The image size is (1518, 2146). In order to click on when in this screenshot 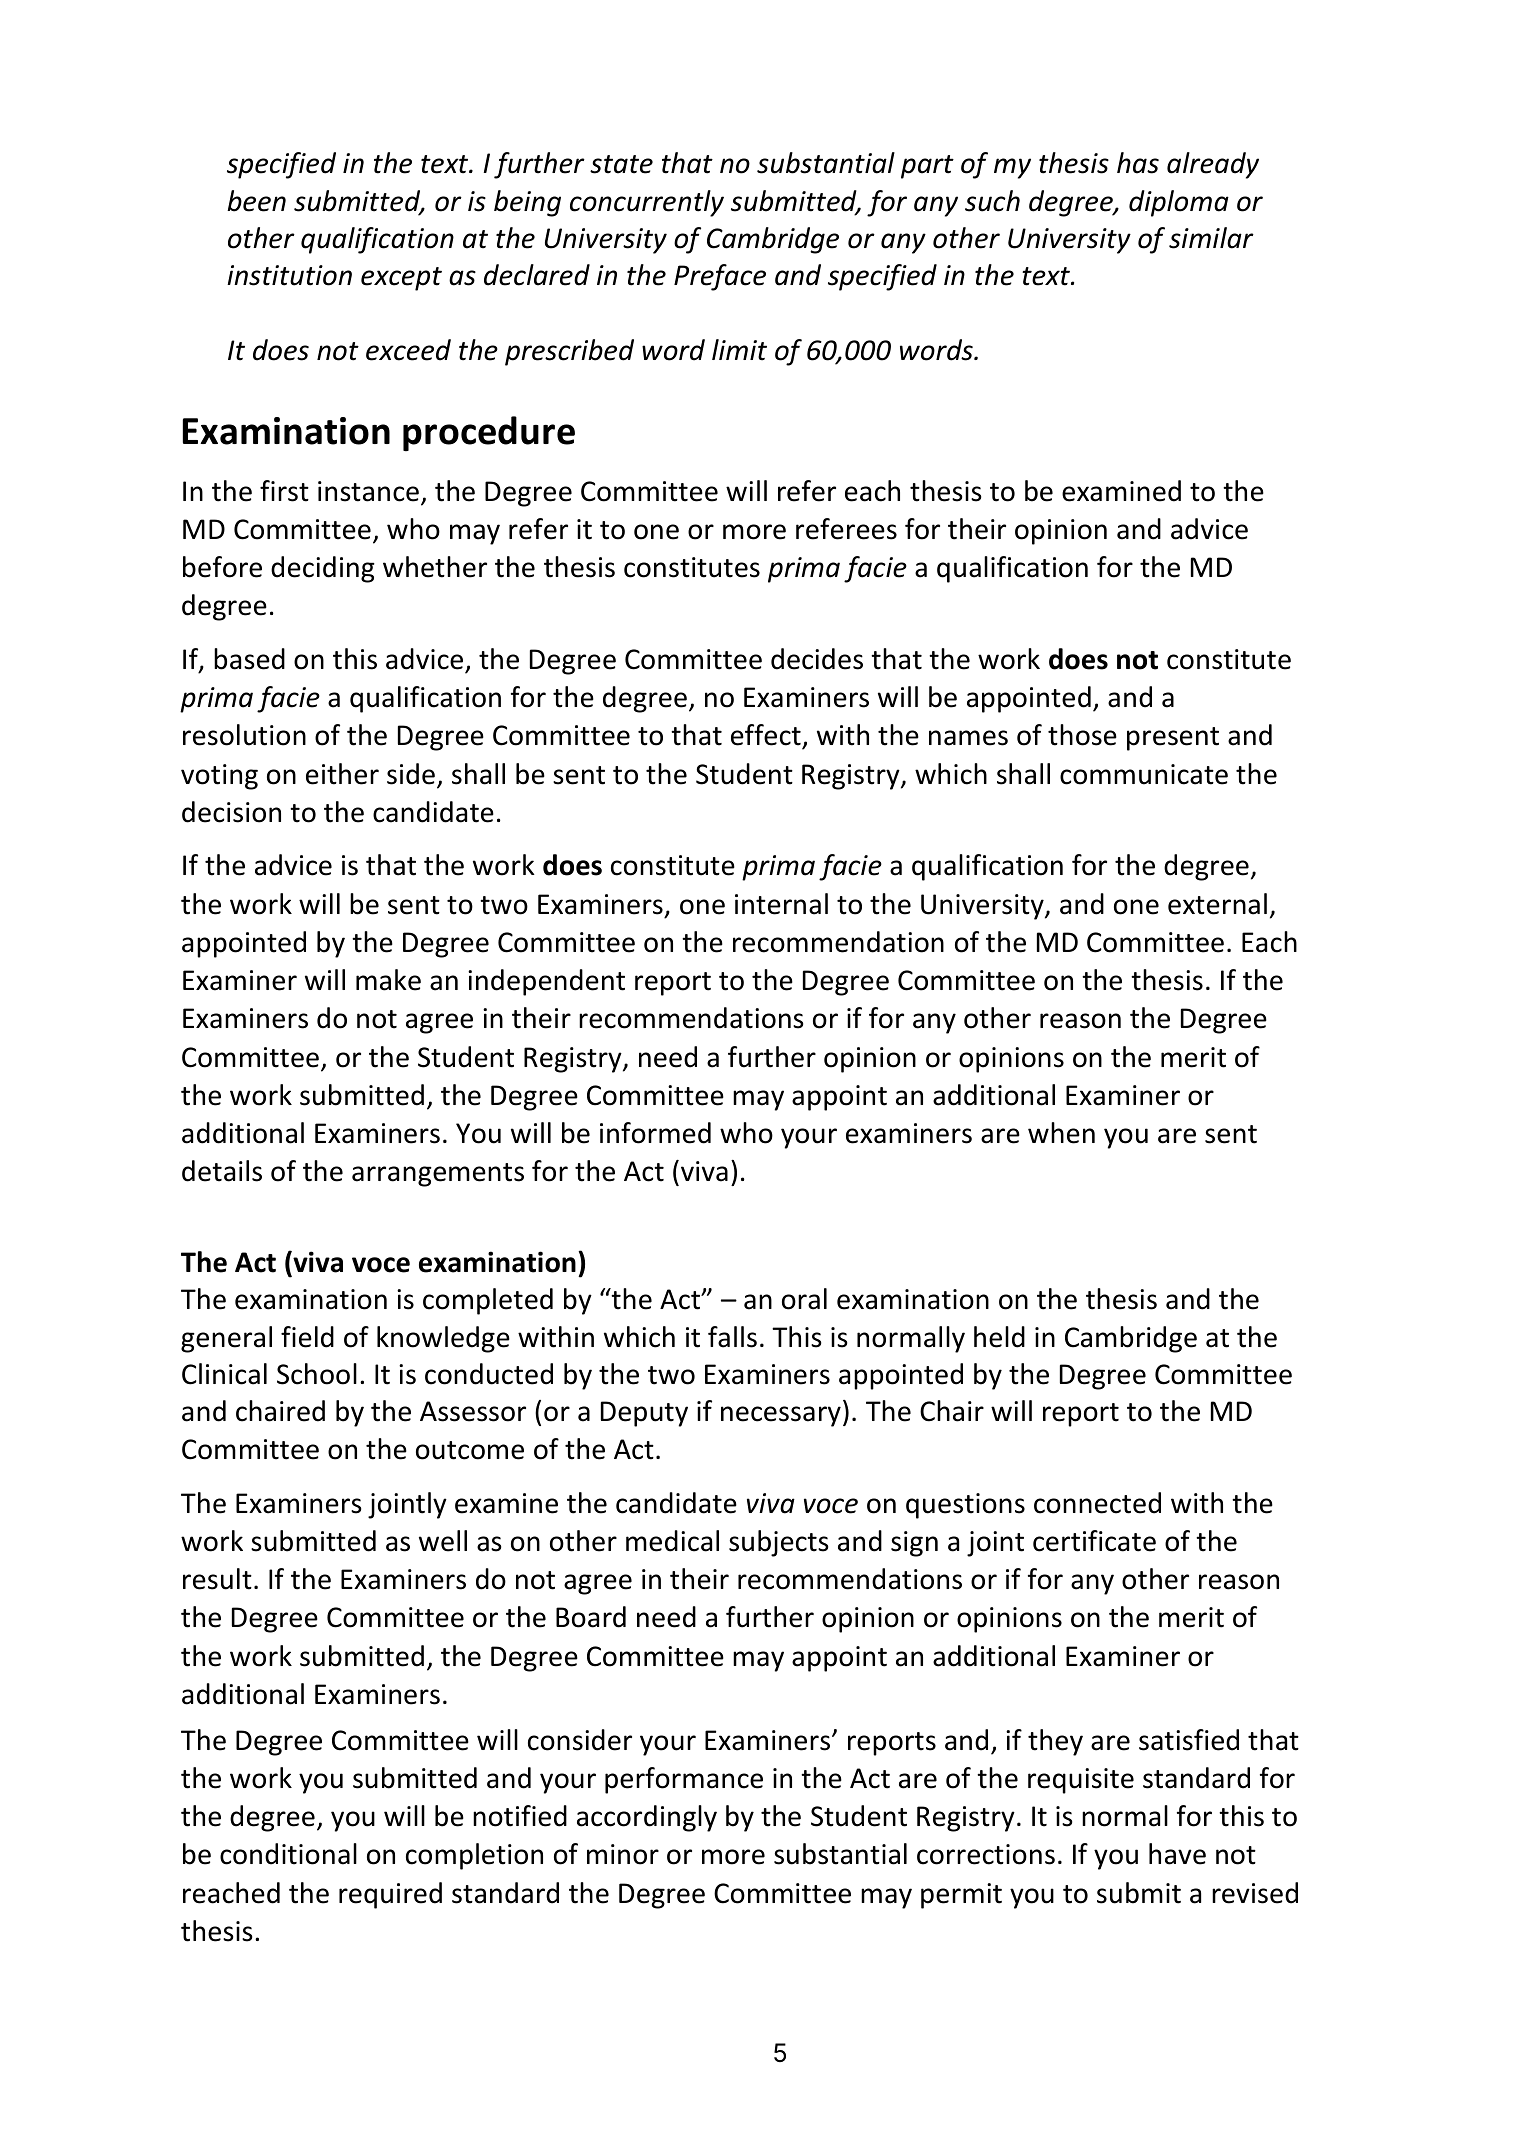, I will do `click(1061, 1133)`.
